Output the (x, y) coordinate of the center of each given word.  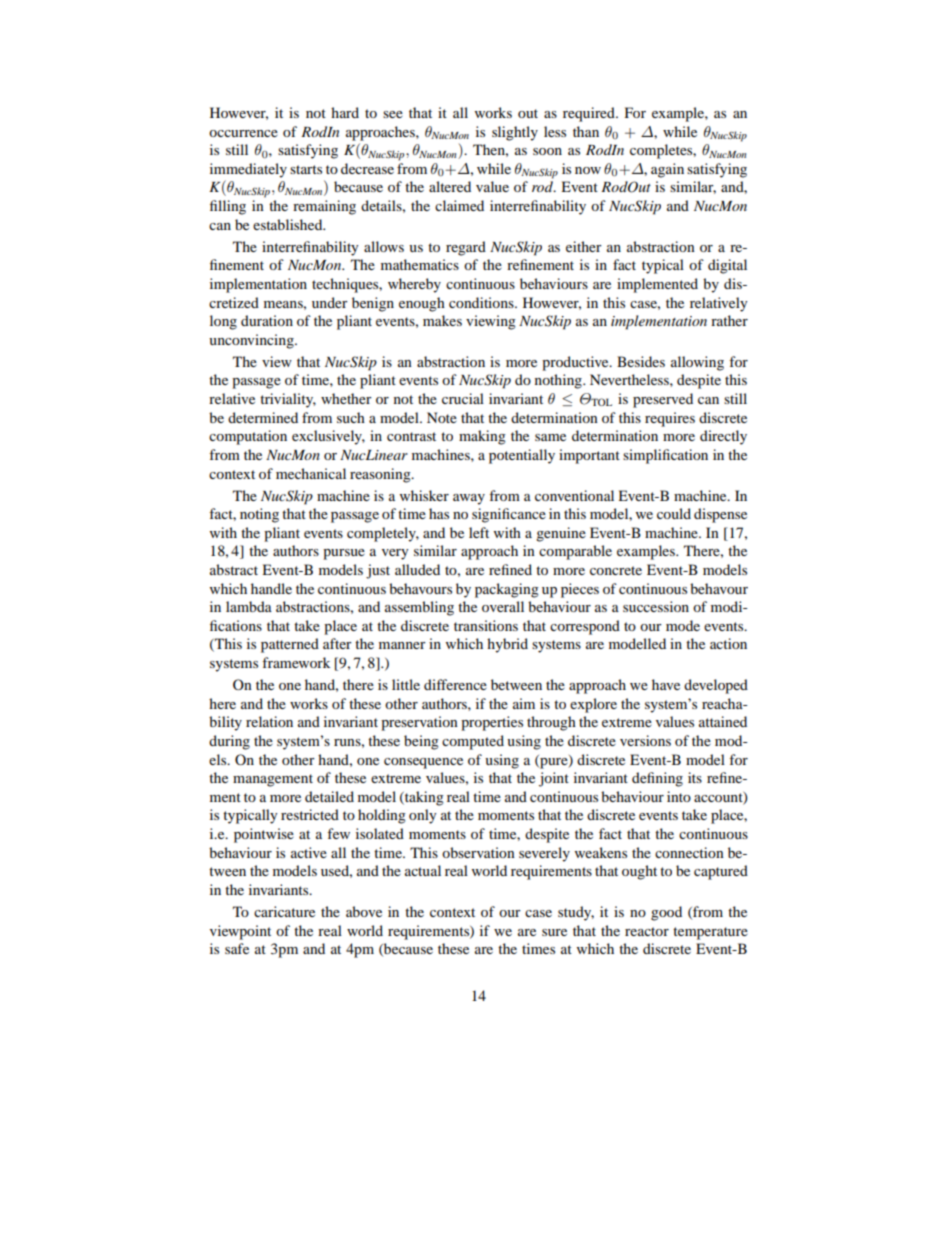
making (482, 437)
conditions (482, 302)
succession (656, 606)
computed (473, 742)
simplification (665, 456)
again (667, 170)
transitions (486, 625)
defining (657, 779)
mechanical (311, 473)
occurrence (243, 133)
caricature (284, 911)
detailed (329, 796)
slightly (515, 133)
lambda (249, 606)
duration (267, 320)
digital (727, 266)
